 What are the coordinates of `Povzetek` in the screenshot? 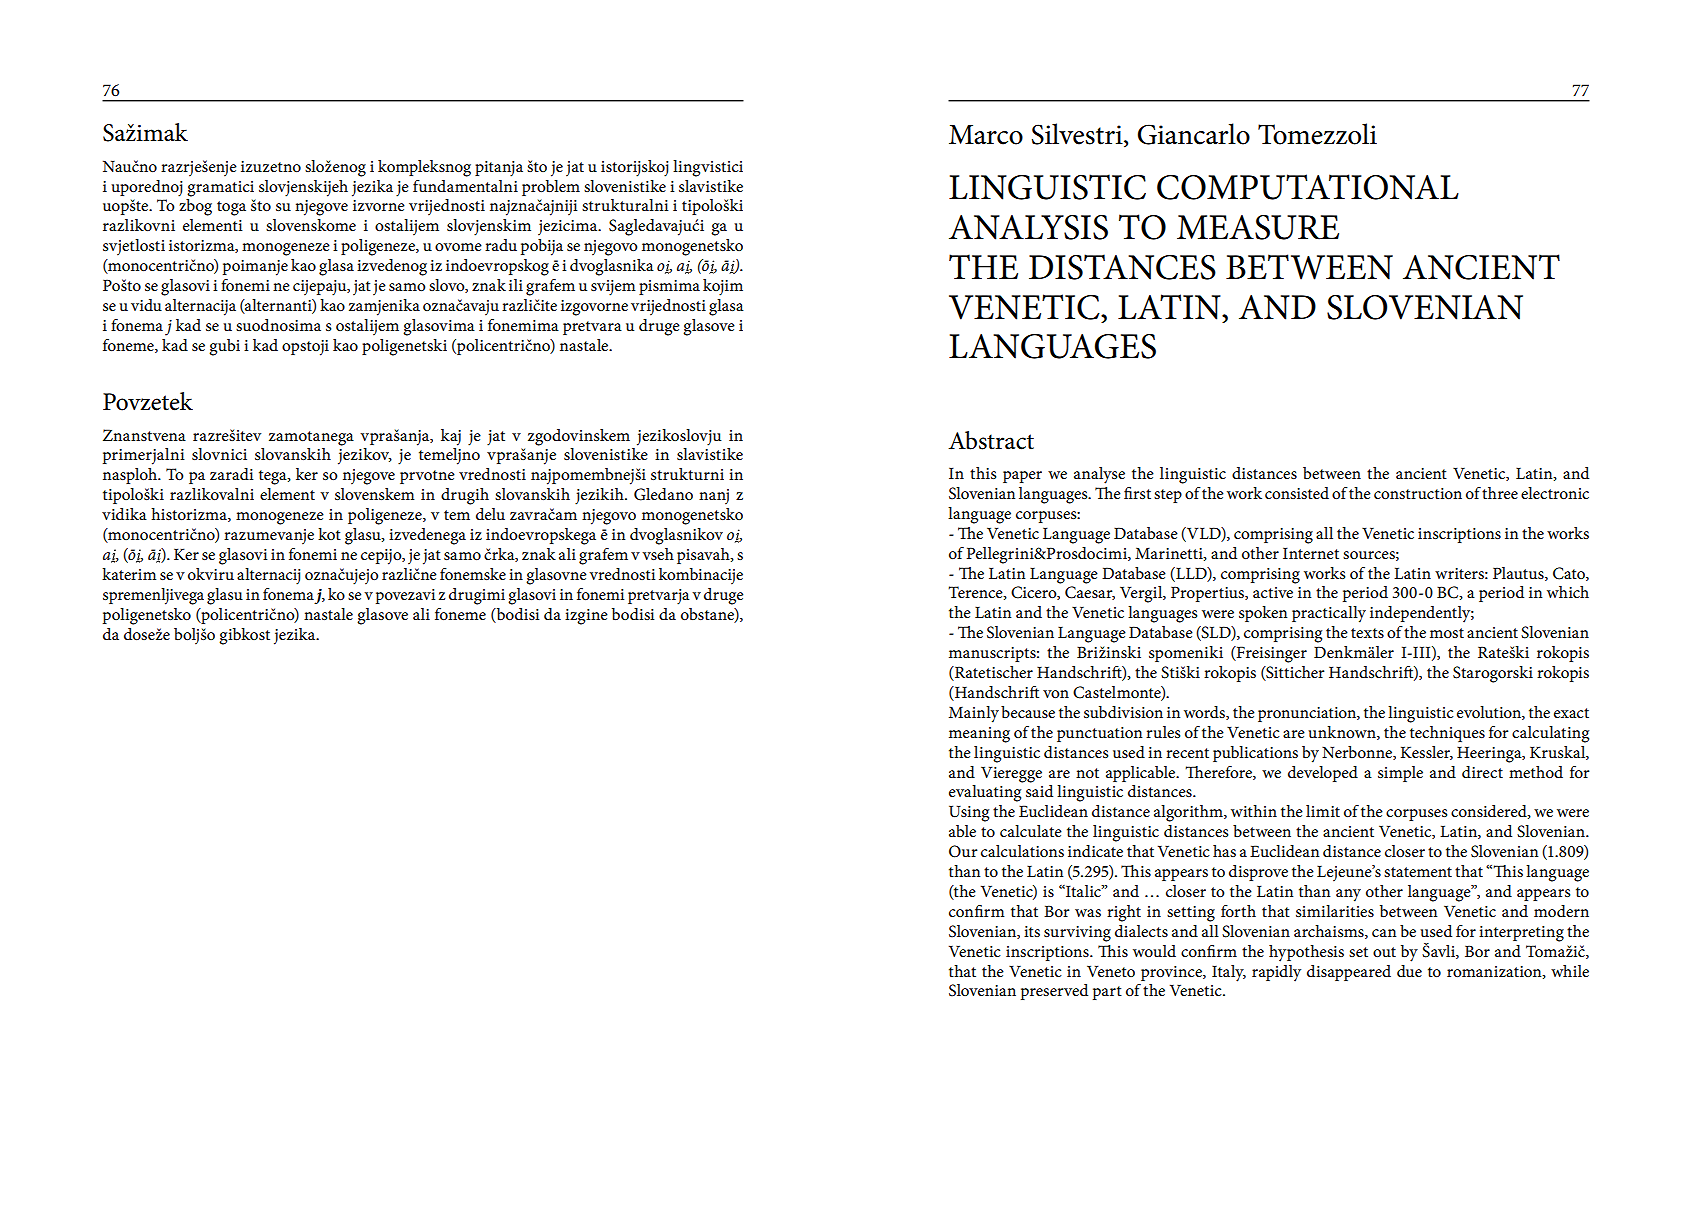 It's located at (148, 401).
